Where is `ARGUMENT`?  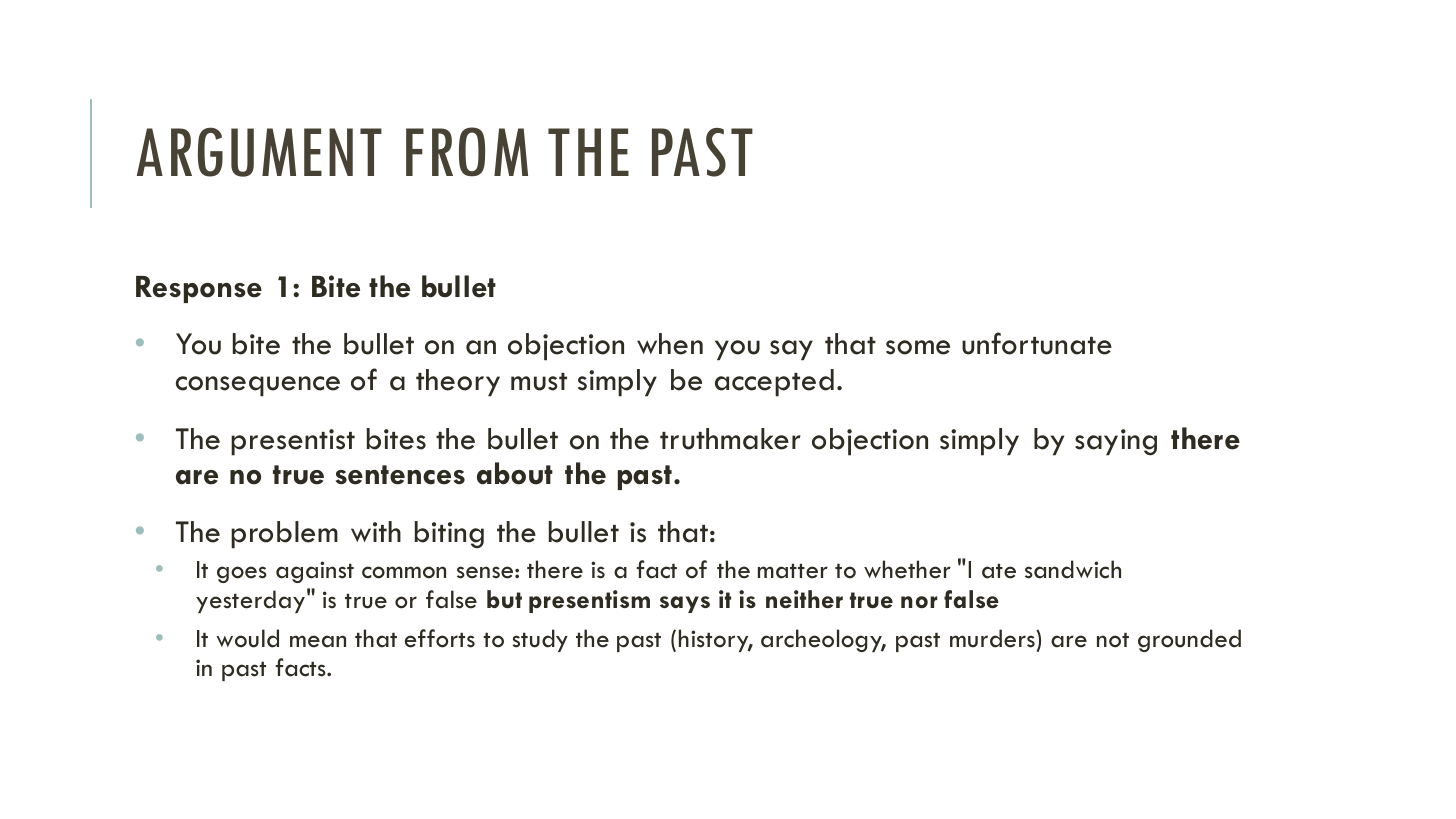
ARGUMENT is located at coordinates (259, 152).
